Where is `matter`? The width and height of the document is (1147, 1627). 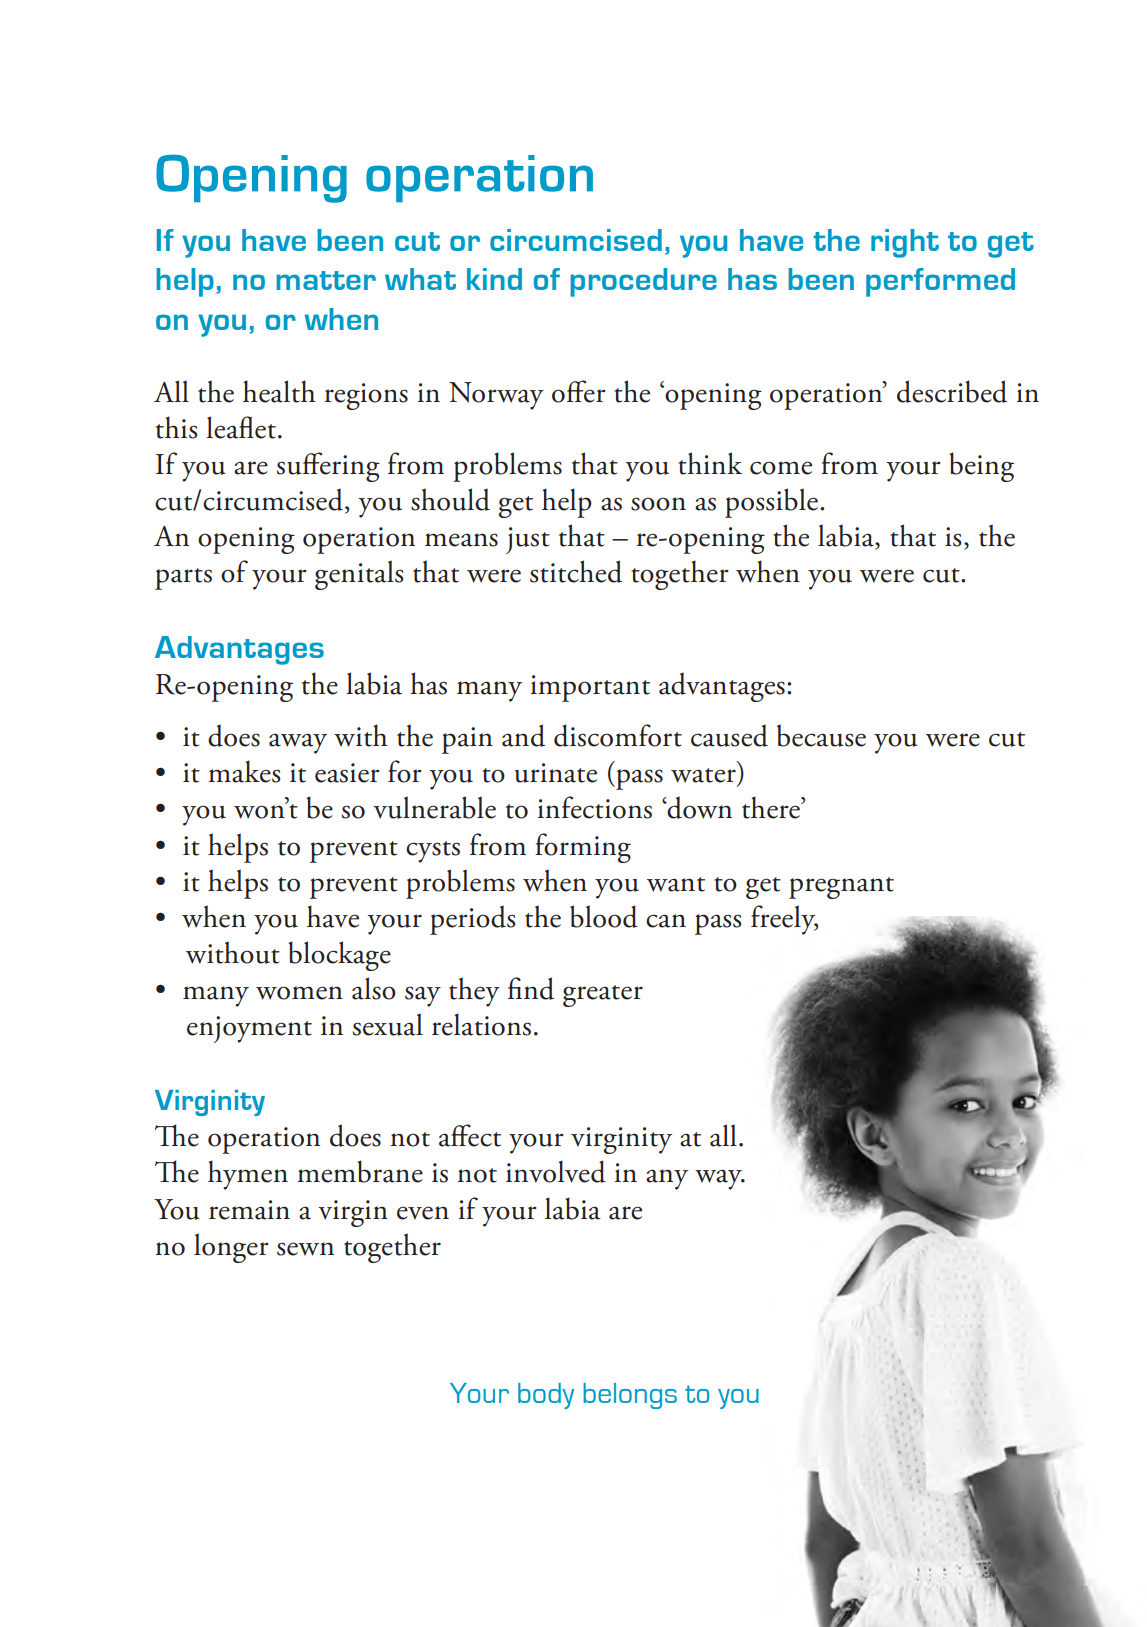 matter is located at coordinates (326, 280).
